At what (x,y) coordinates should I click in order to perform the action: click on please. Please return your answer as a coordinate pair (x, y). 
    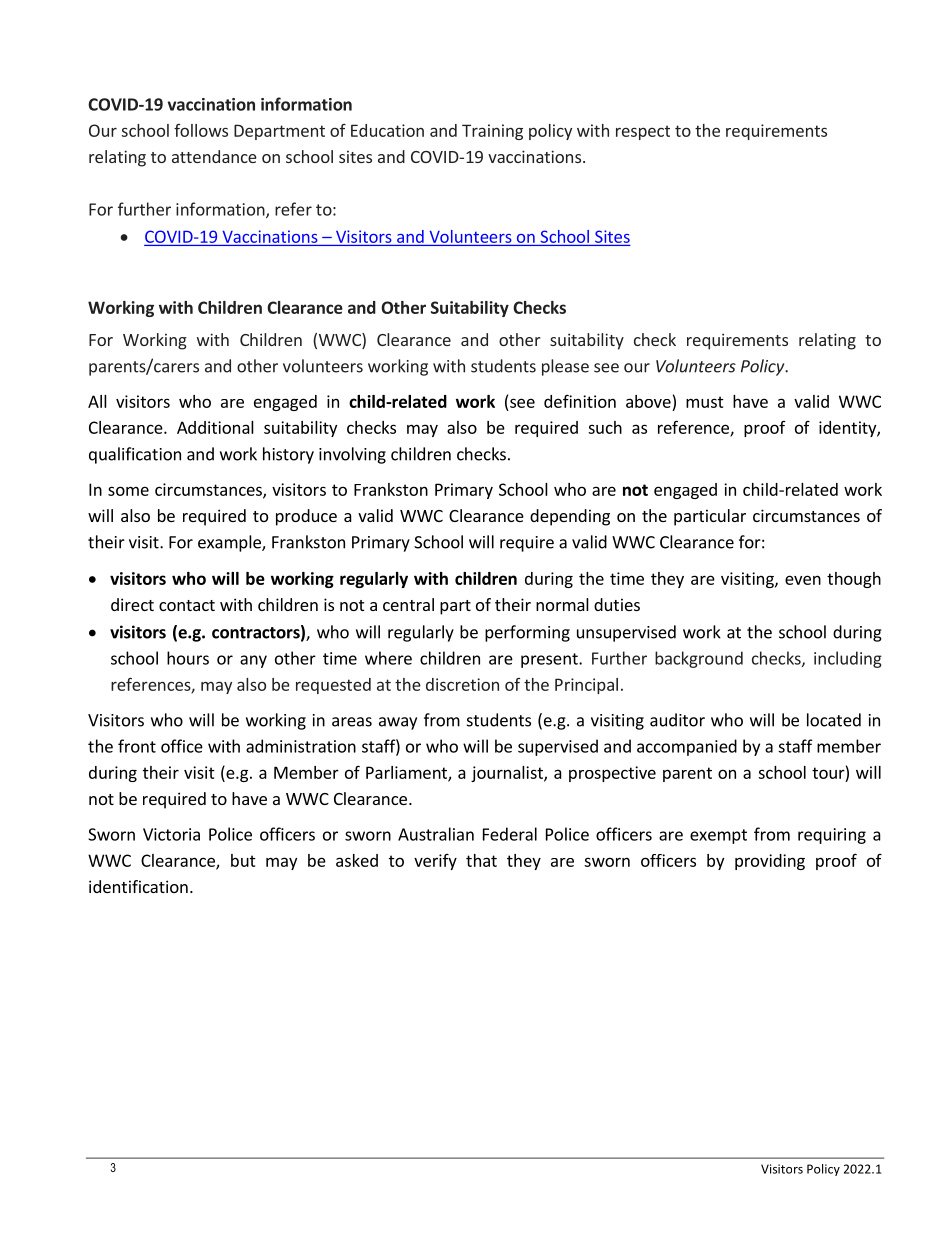
    Looking at the image, I should click on (565, 367).
